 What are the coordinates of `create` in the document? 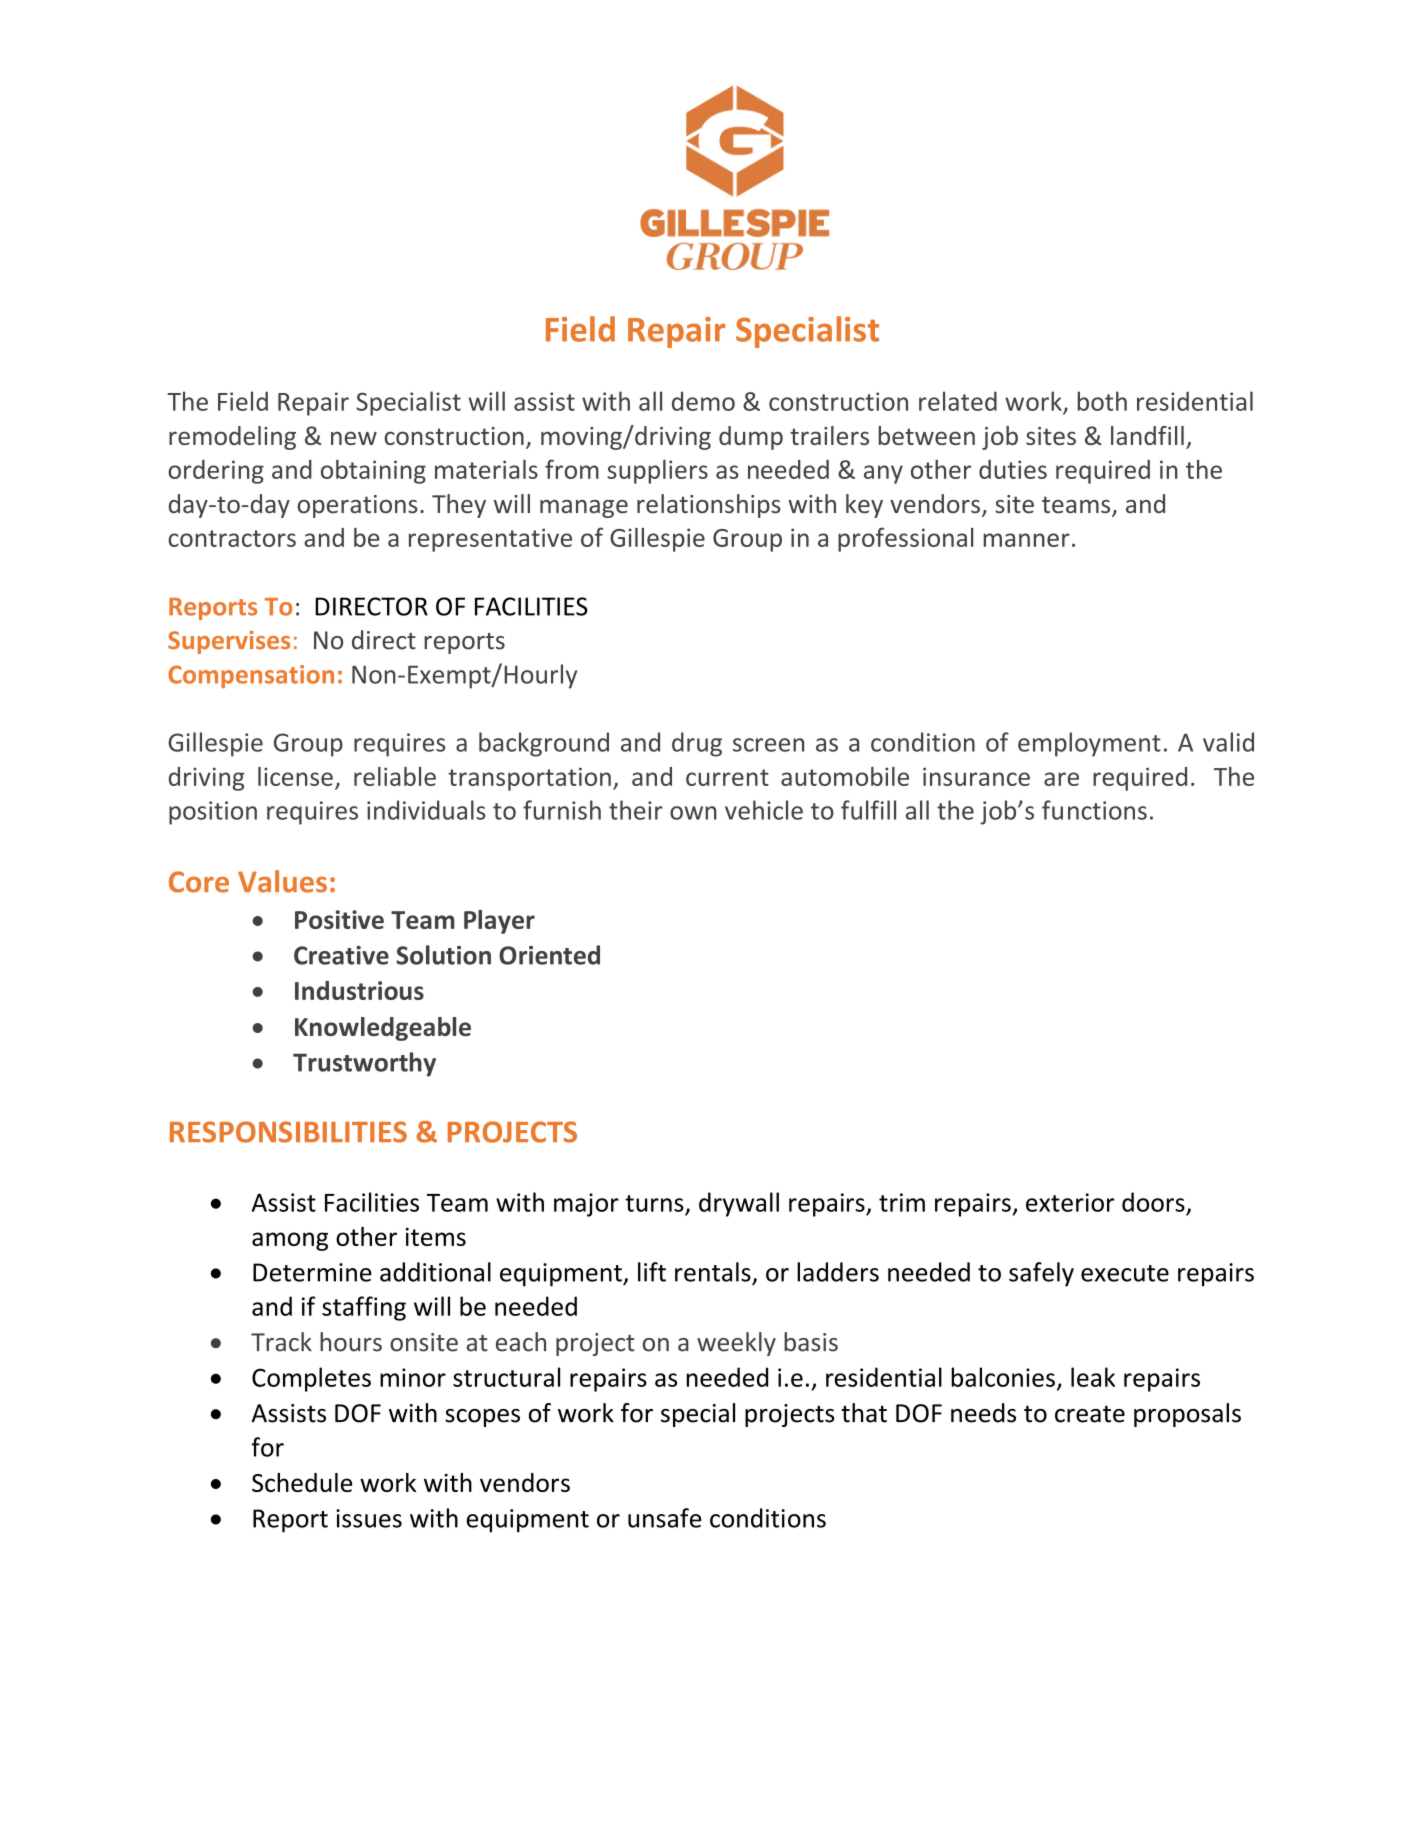 It's located at (1090, 1414).
